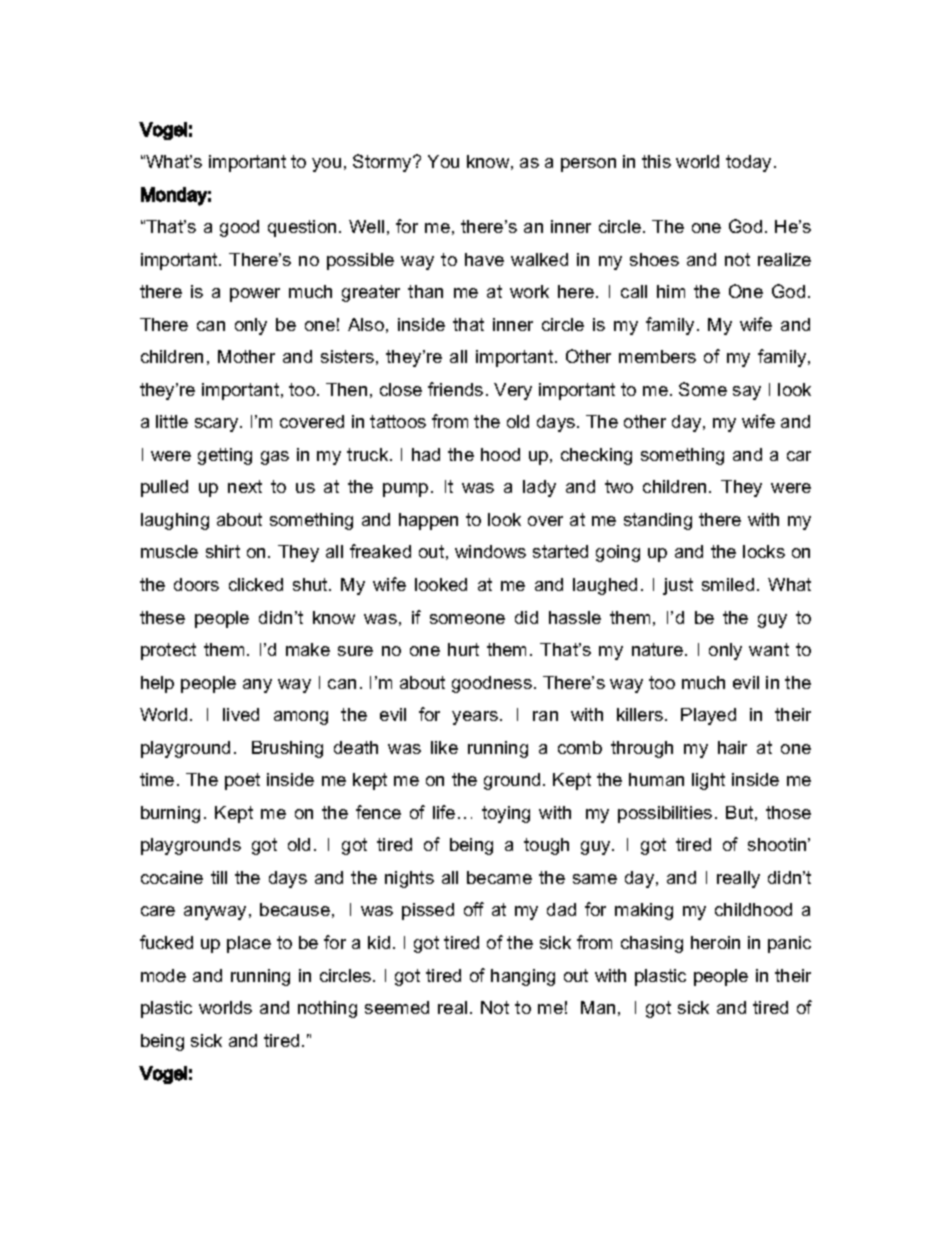 This image has height=1233, width=952. What do you see at coordinates (383, 163) in the image?
I see `Stormy` at bounding box center [383, 163].
